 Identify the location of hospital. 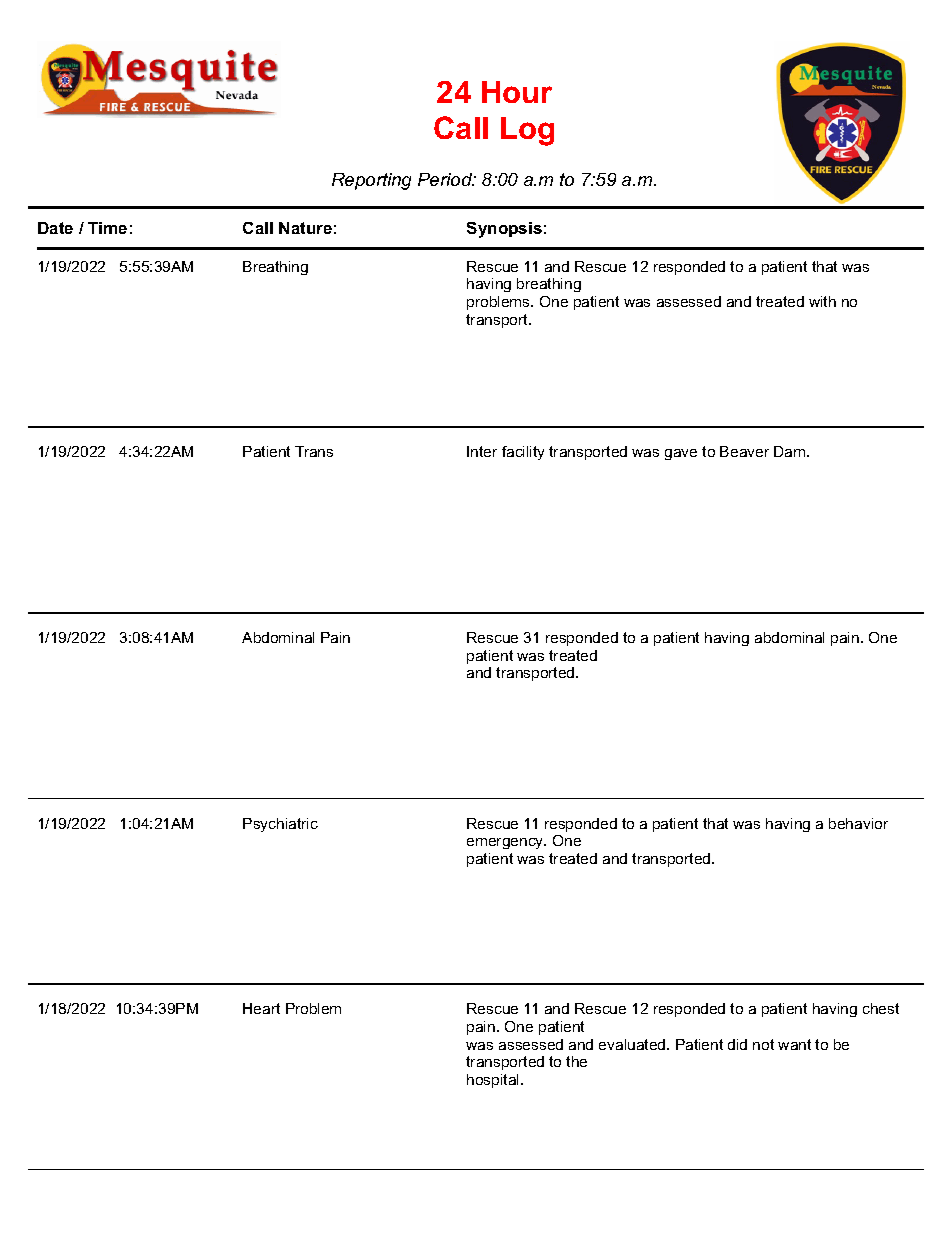
(494, 1081).
